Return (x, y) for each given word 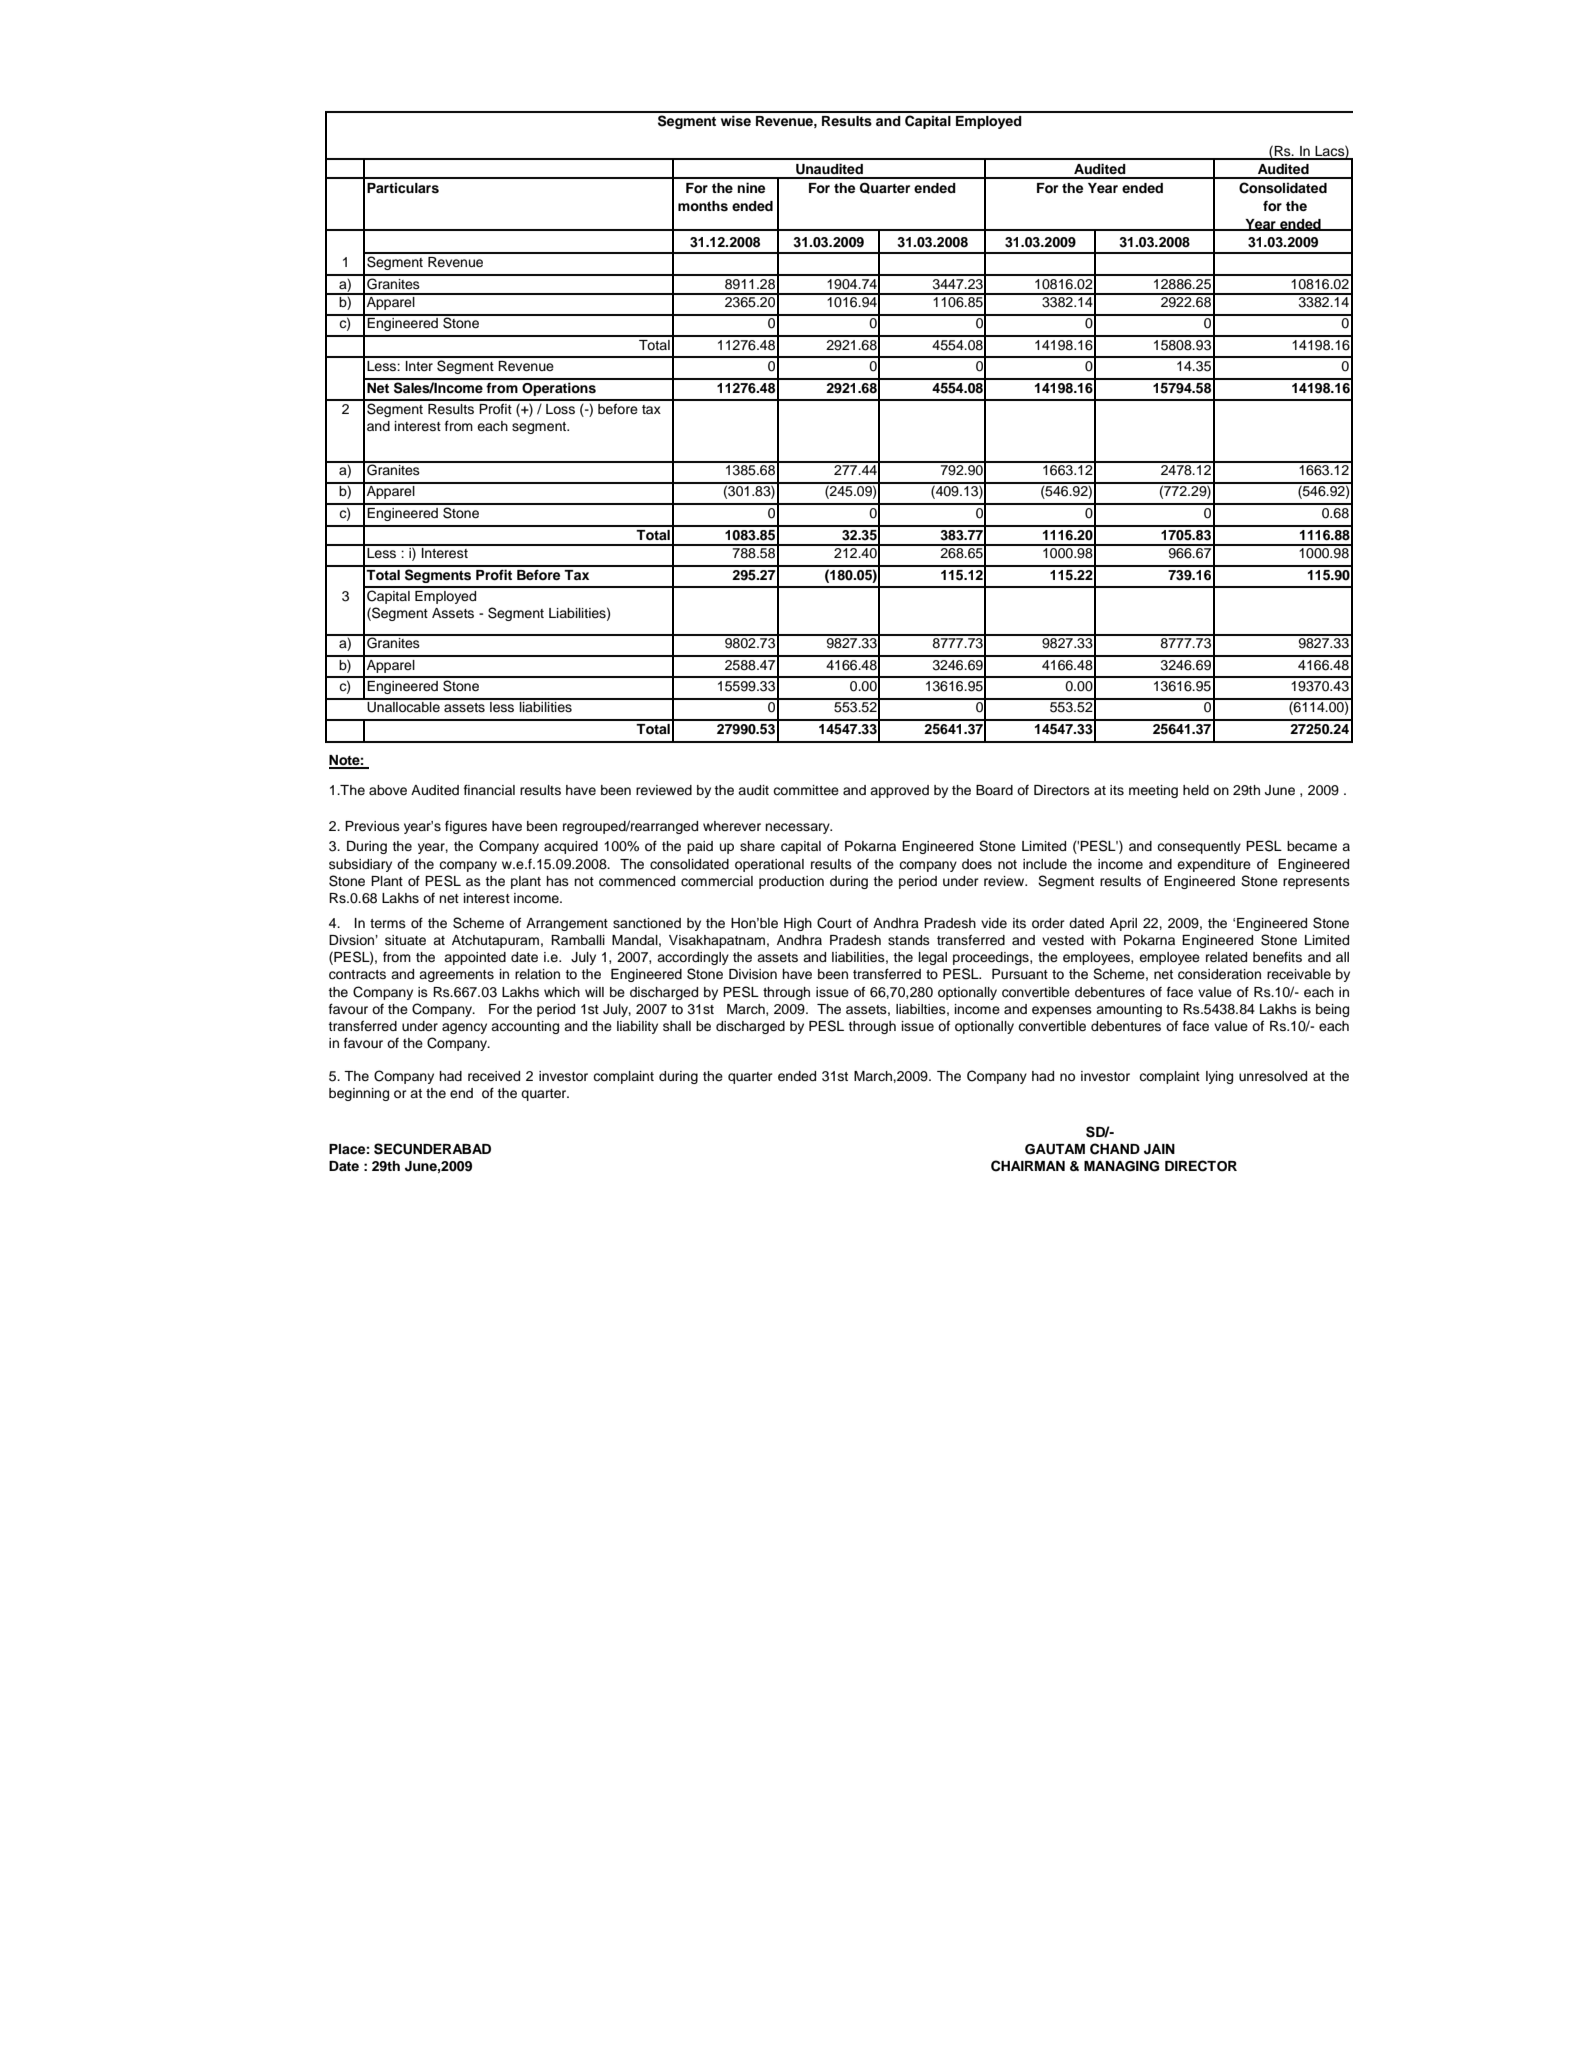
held (1196, 790)
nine (751, 187)
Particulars (403, 188)
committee (806, 790)
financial (489, 789)
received (494, 1076)
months (703, 206)
